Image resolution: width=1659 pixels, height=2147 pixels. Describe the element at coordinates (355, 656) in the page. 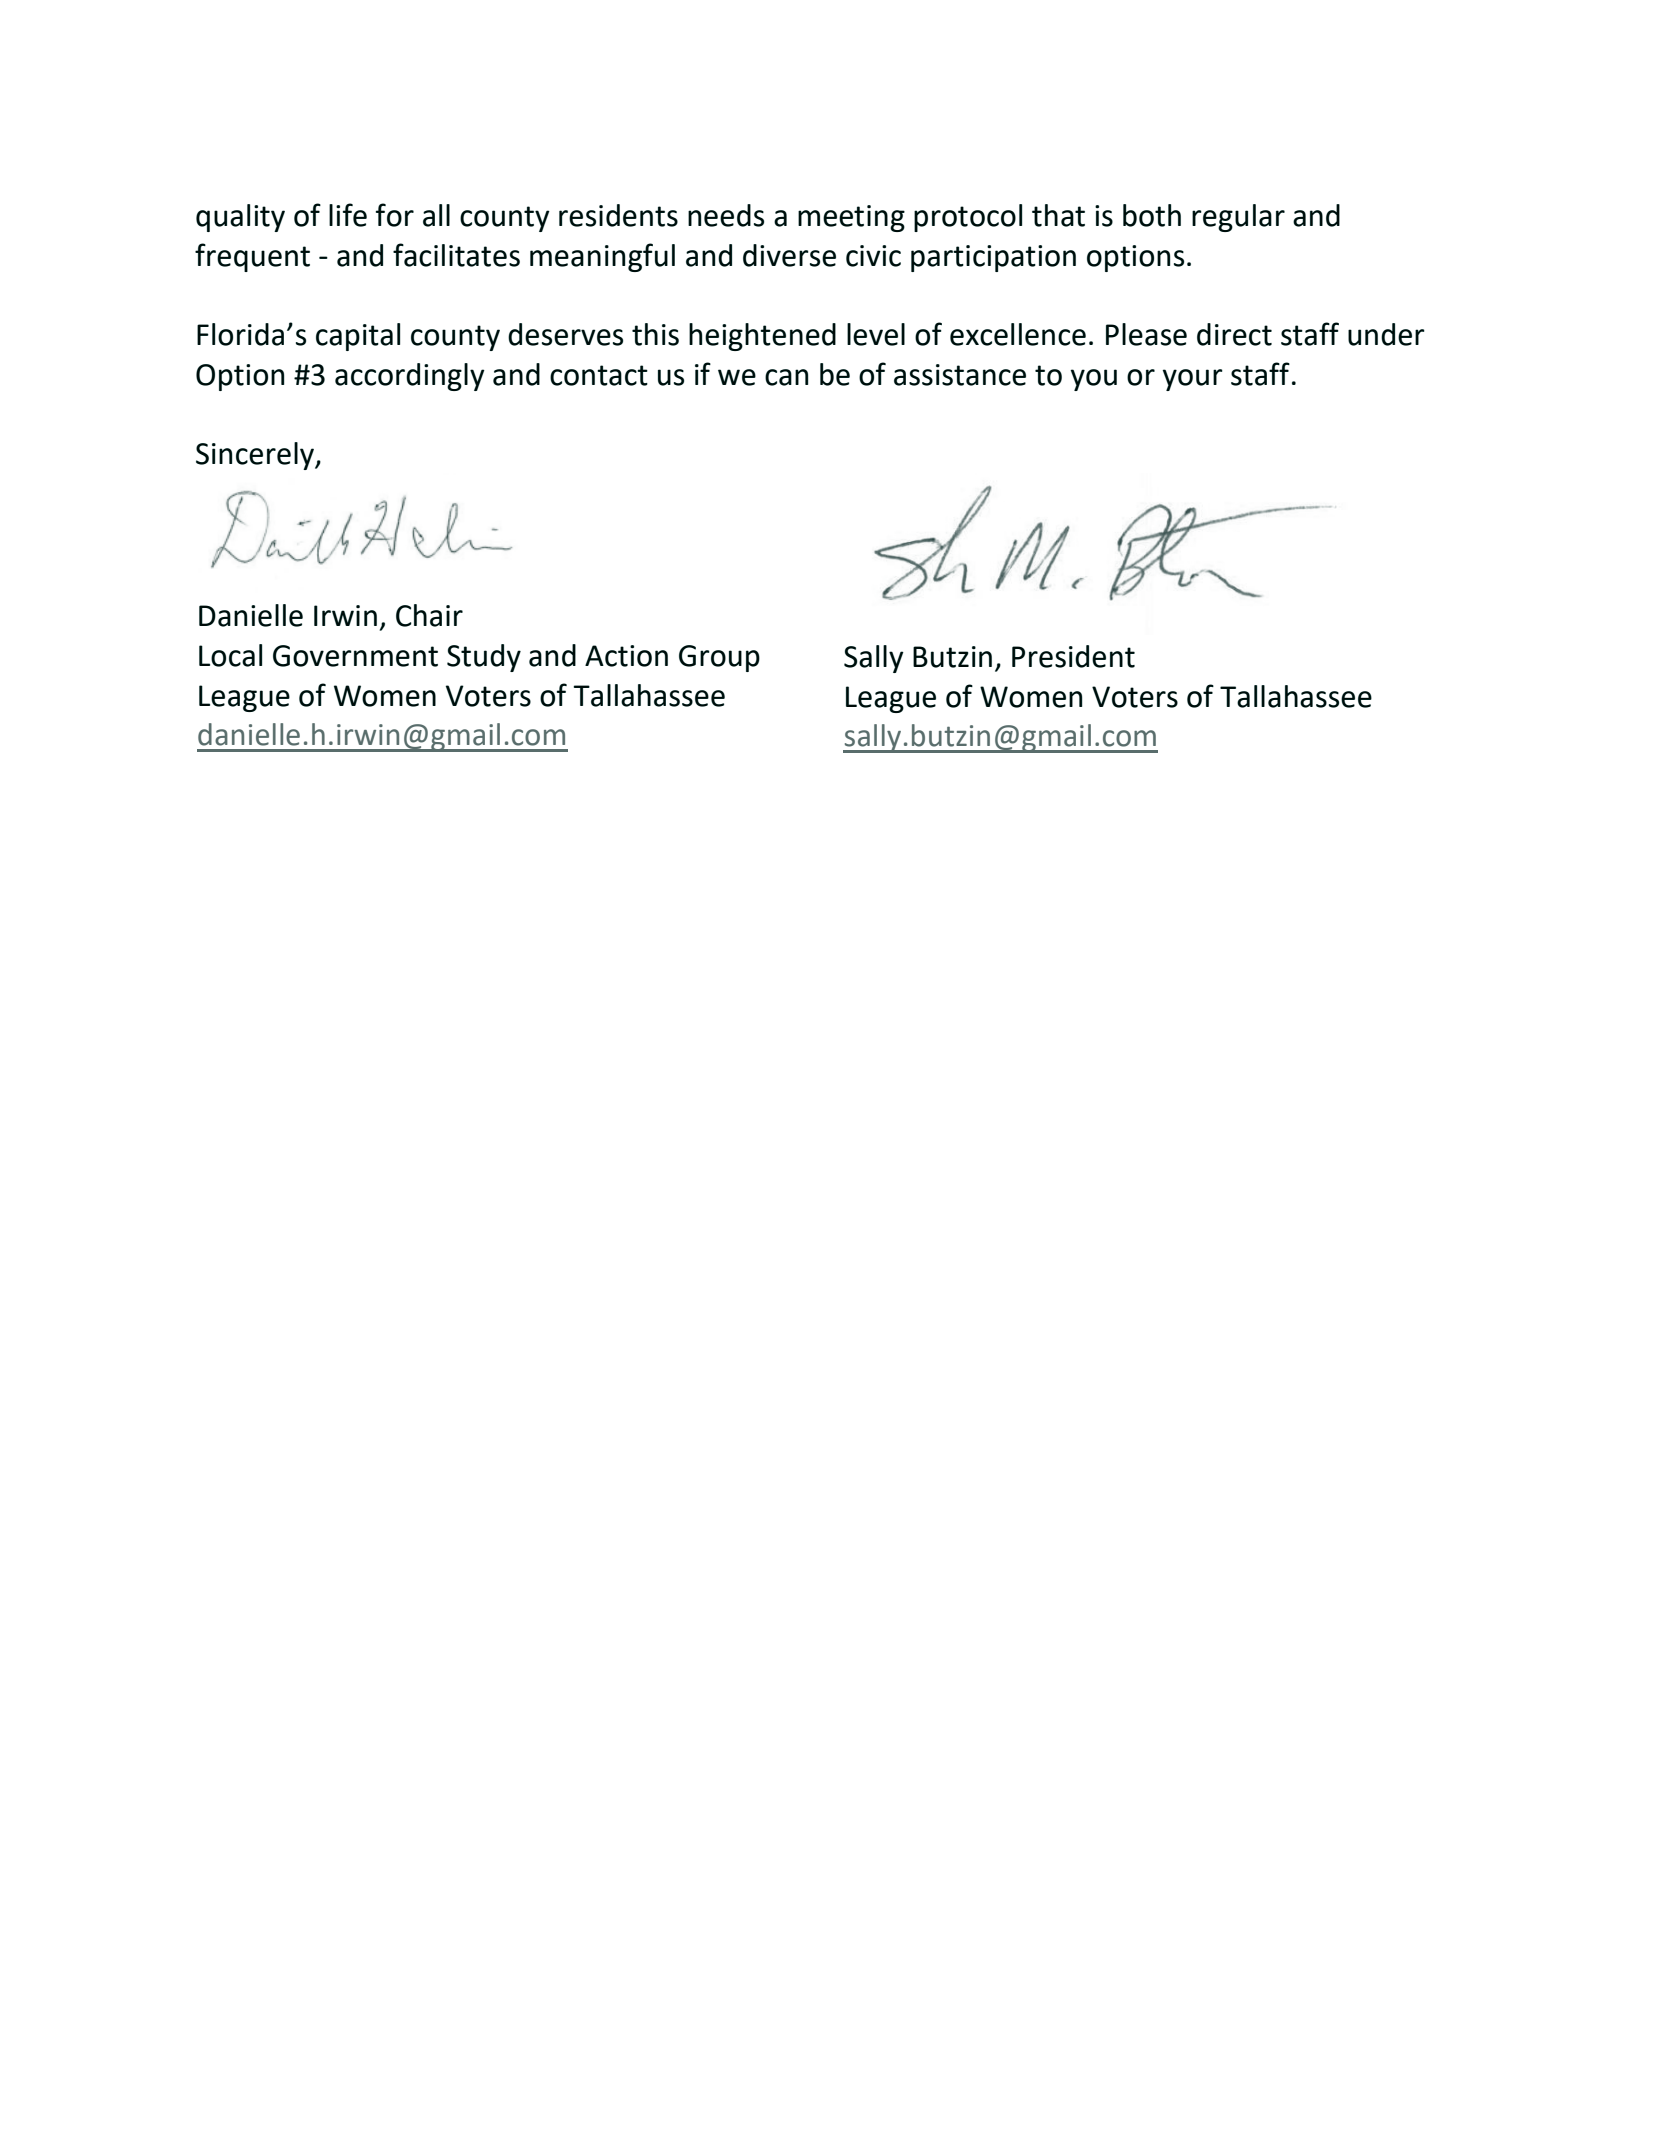

I see `Government` at that location.
